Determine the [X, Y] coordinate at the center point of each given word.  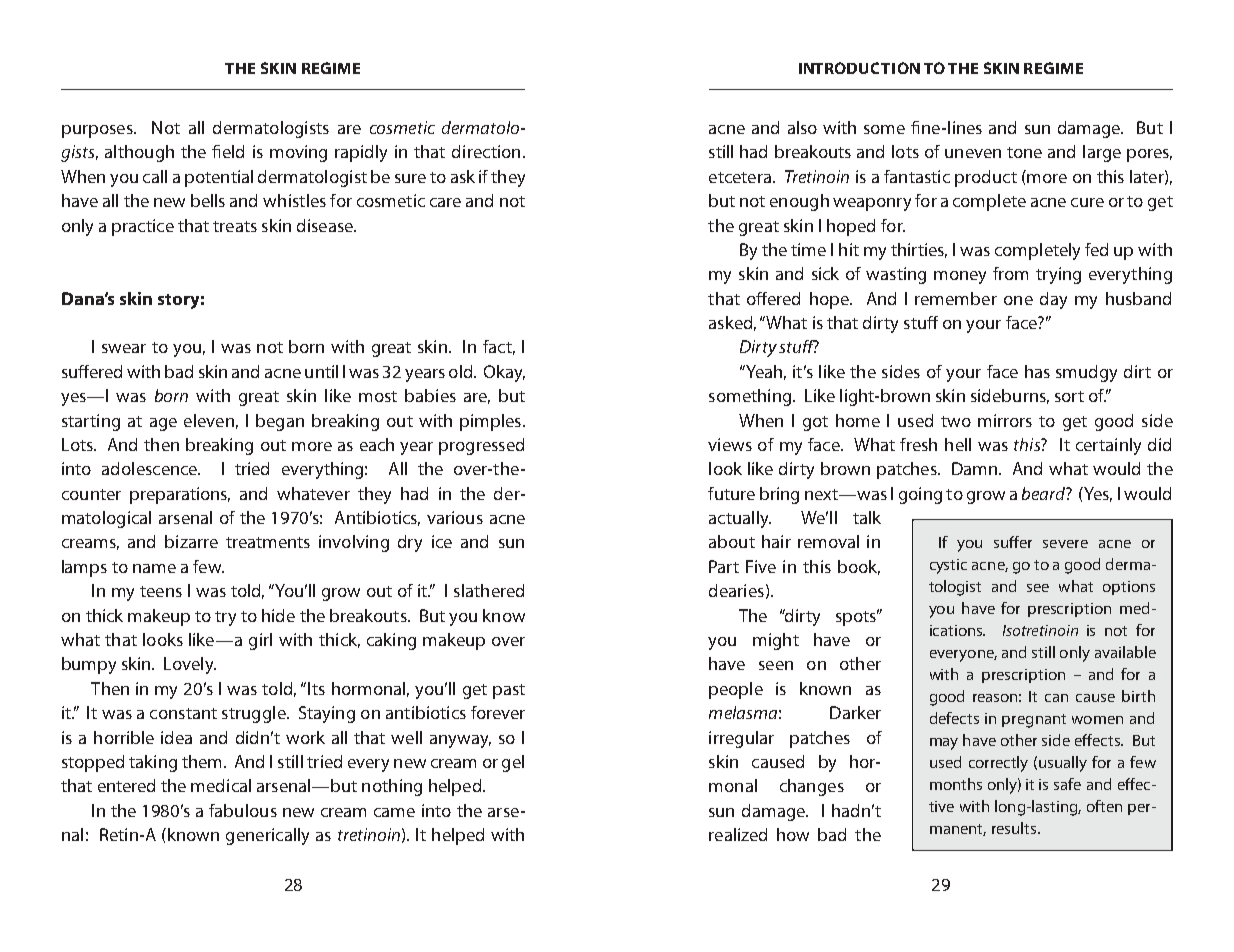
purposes [98, 131]
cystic [948, 566]
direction [486, 151]
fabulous [243, 810]
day [1053, 300]
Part [724, 566]
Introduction [859, 68]
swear [124, 348]
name [154, 568]
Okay [504, 373]
